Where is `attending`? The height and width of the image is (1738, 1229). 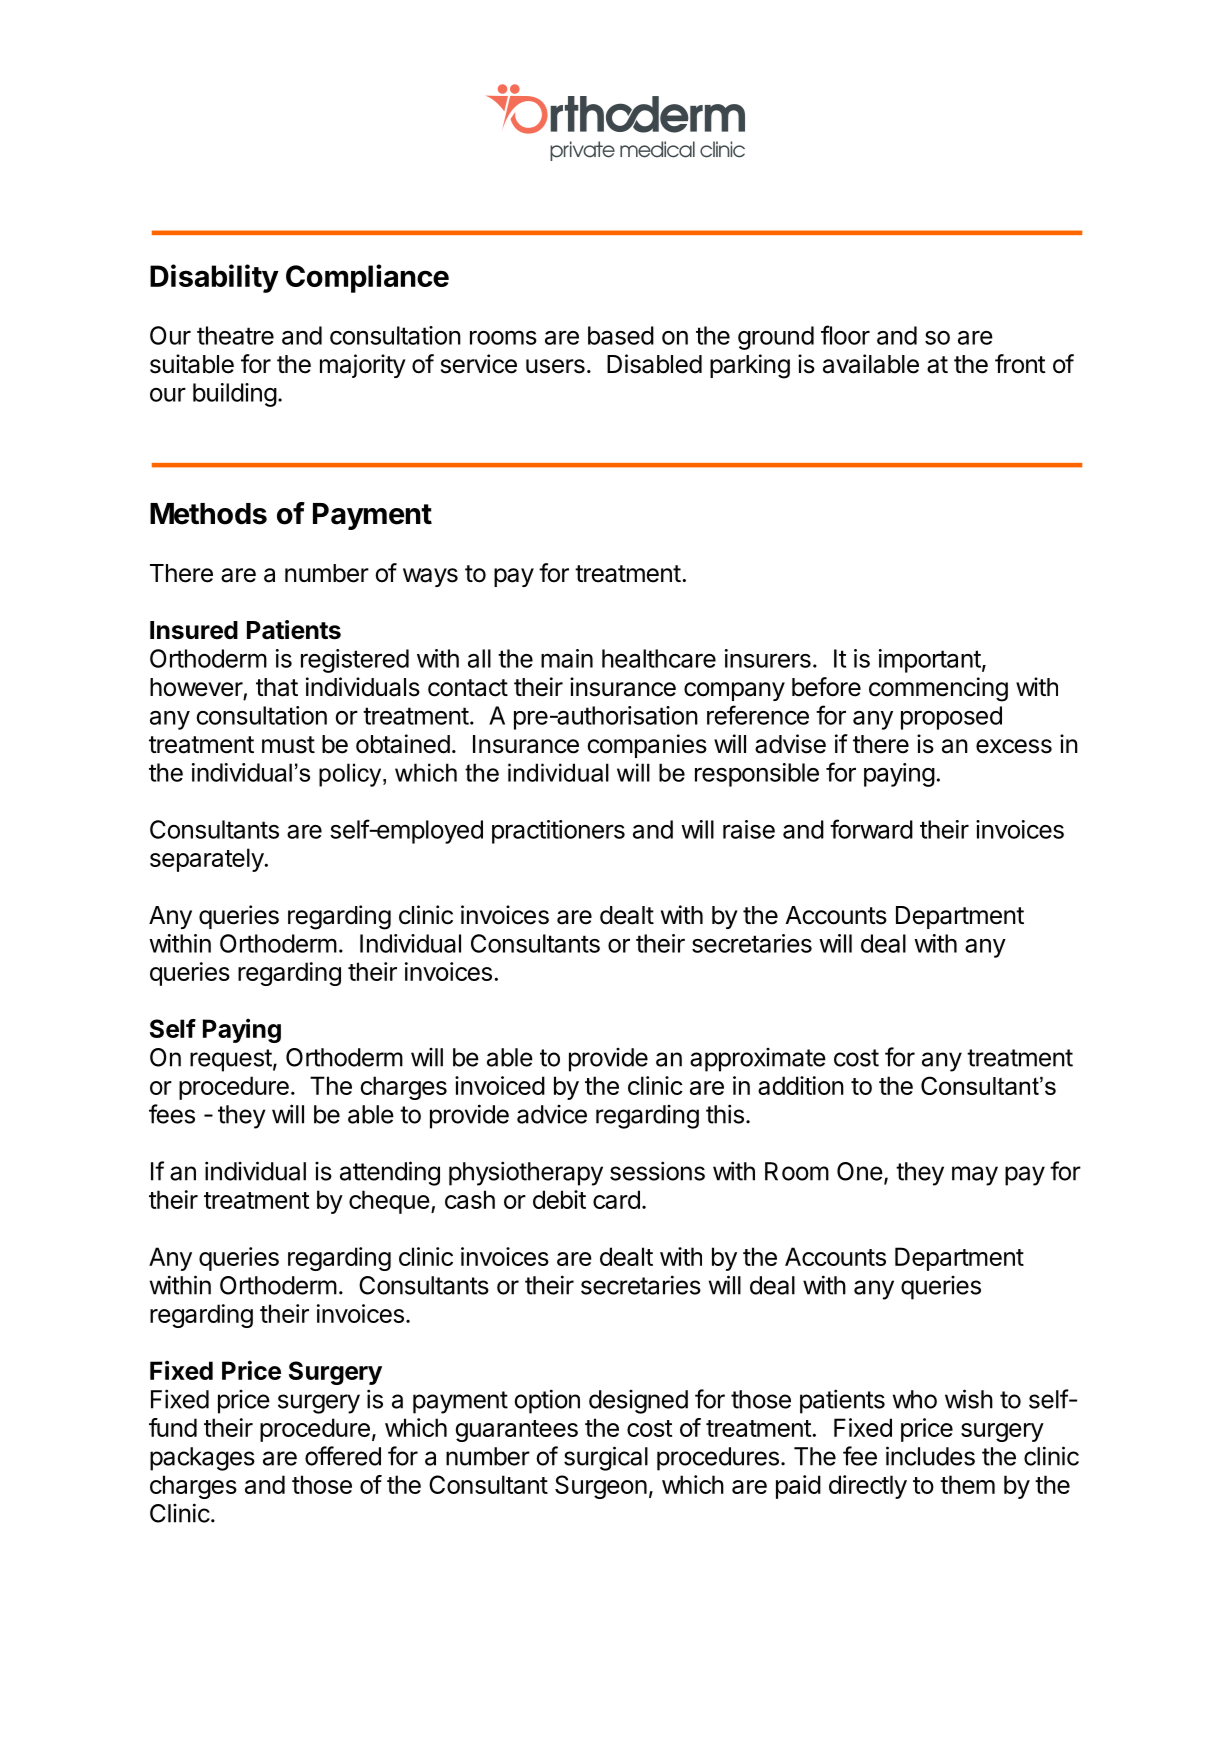
attending is located at coordinates (390, 1173).
